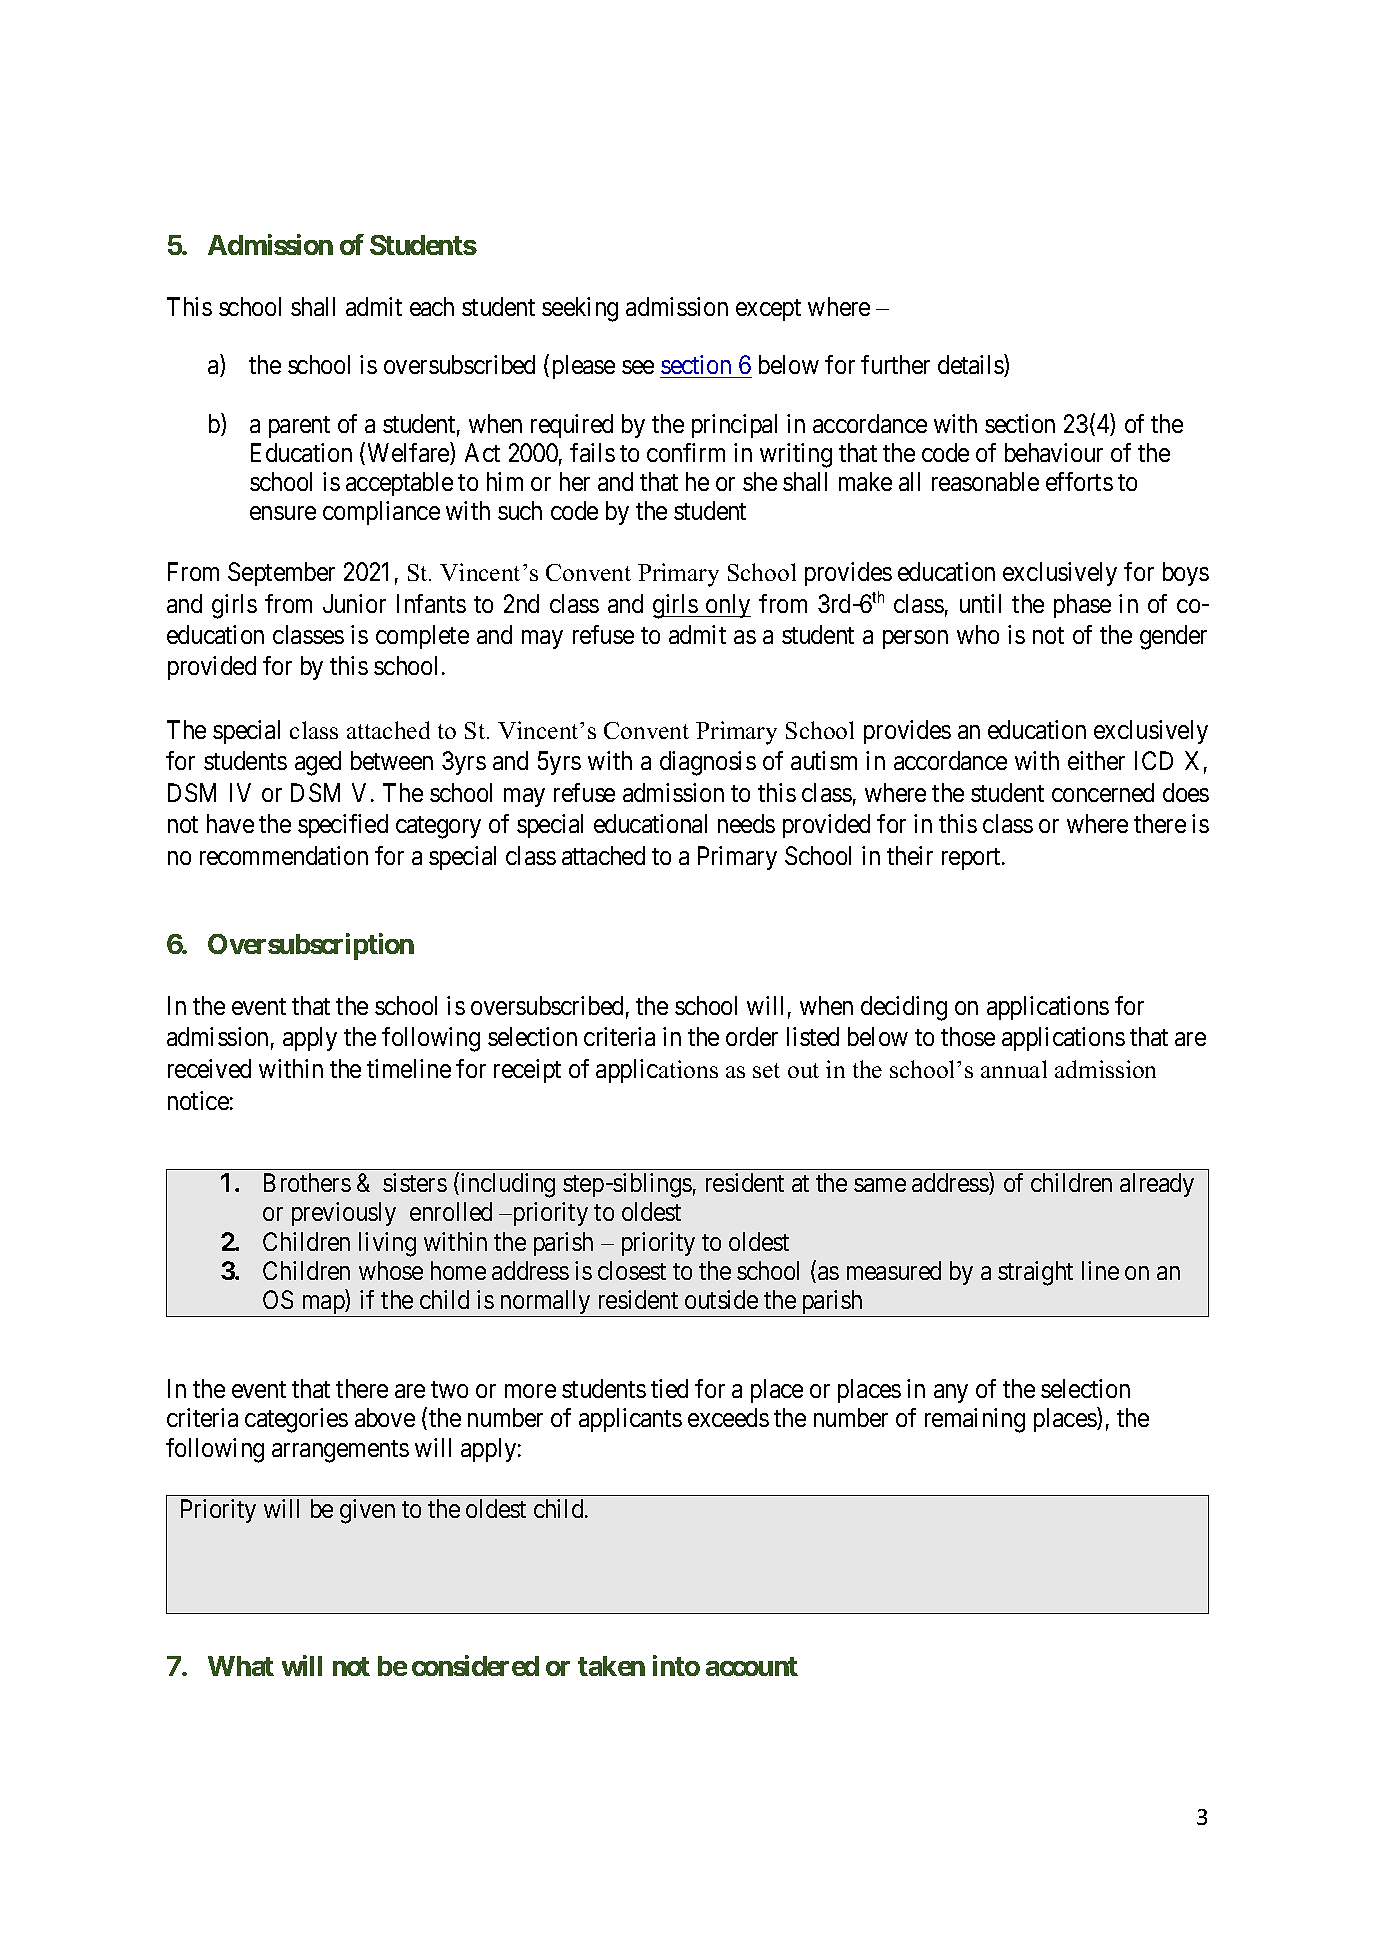  I want to click on What, so click(241, 1666).
